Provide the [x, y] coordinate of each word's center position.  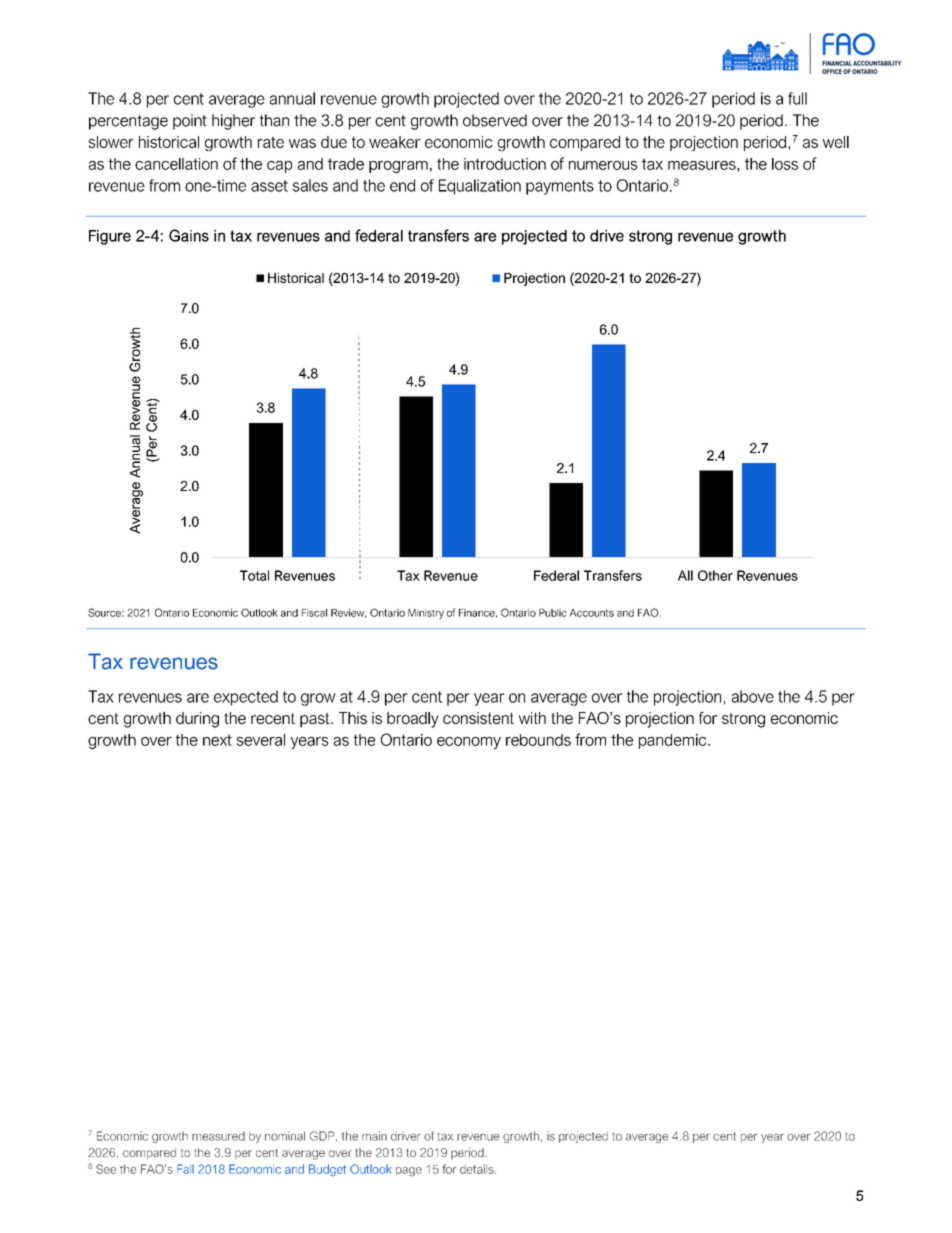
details [478, 1169]
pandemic [674, 741]
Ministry [426, 614]
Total [254, 575]
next [217, 740]
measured [218, 1136]
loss [785, 164]
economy [469, 743]
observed [495, 120]
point [190, 122]
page [409, 1172]
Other [715, 575]
